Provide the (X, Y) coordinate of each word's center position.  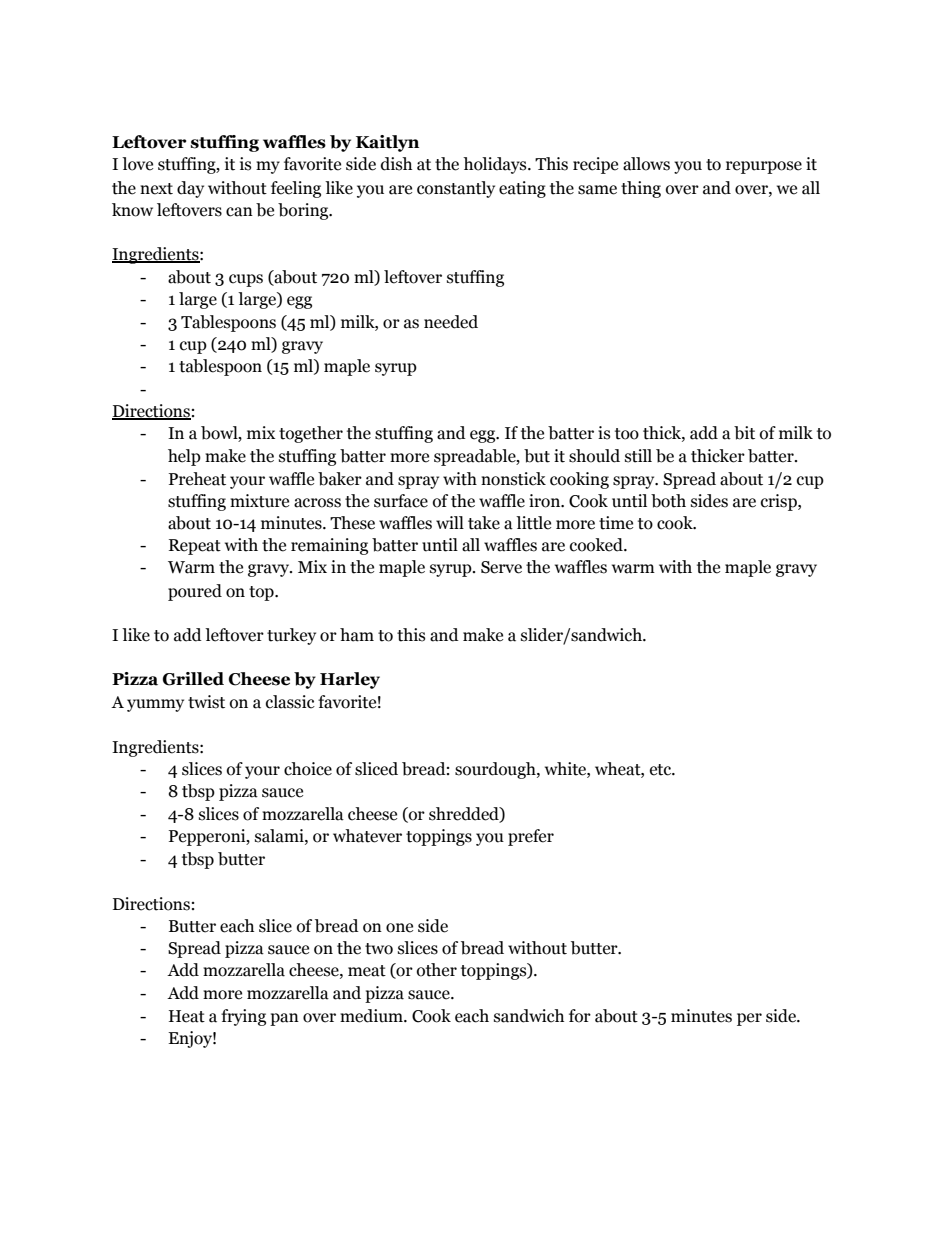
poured (195, 592)
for (580, 1016)
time (616, 523)
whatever (367, 836)
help (184, 457)
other (437, 970)
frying (243, 1017)
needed (451, 322)
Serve (501, 567)
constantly (456, 189)
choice (308, 769)
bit (744, 433)
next (156, 189)
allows (646, 164)
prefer (531, 837)
